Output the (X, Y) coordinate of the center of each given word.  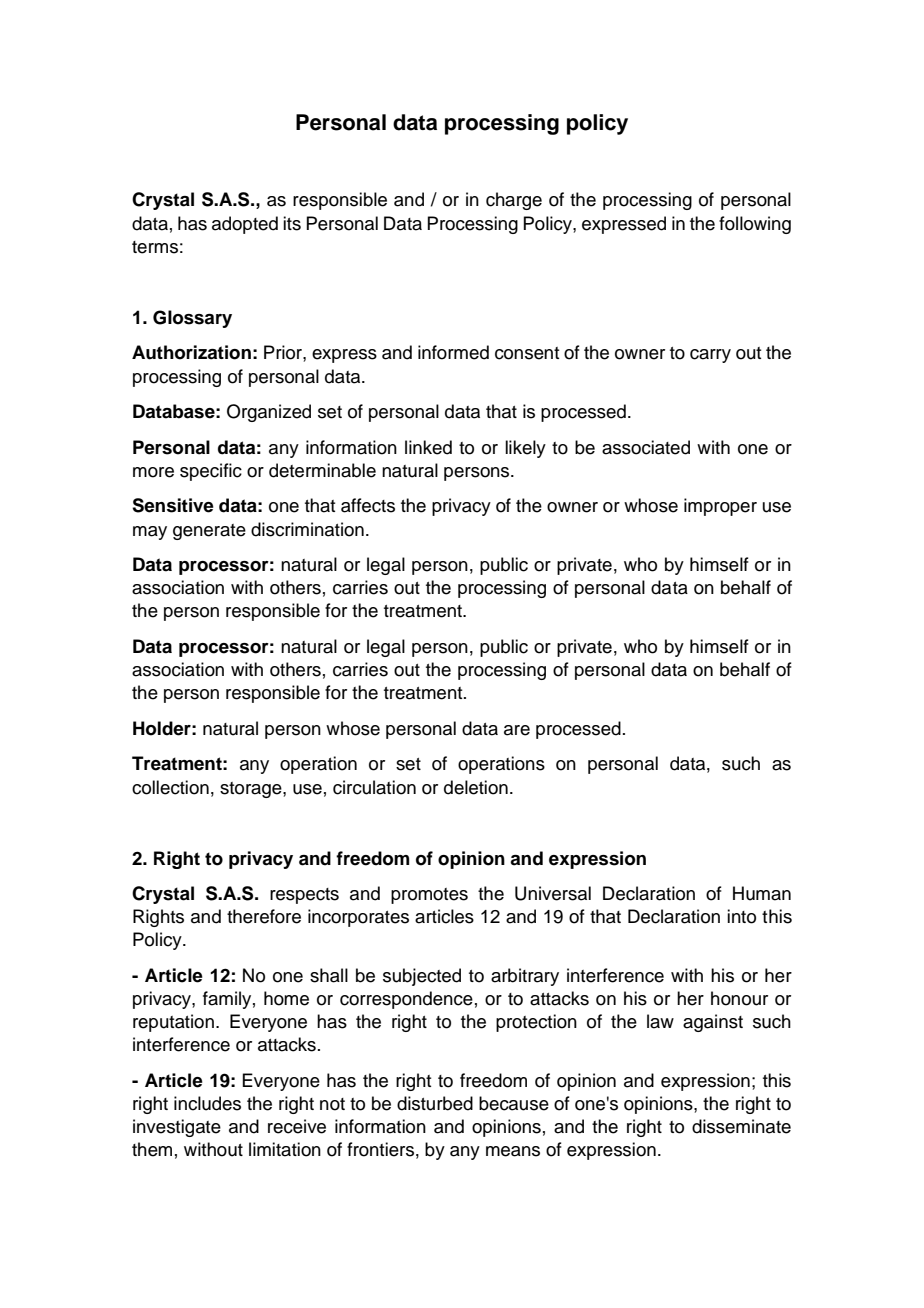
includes (207, 1103)
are (517, 730)
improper (720, 507)
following (755, 225)
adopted (245, 225)
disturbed (435, 1103)
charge (514, 201)
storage (252, 790)
